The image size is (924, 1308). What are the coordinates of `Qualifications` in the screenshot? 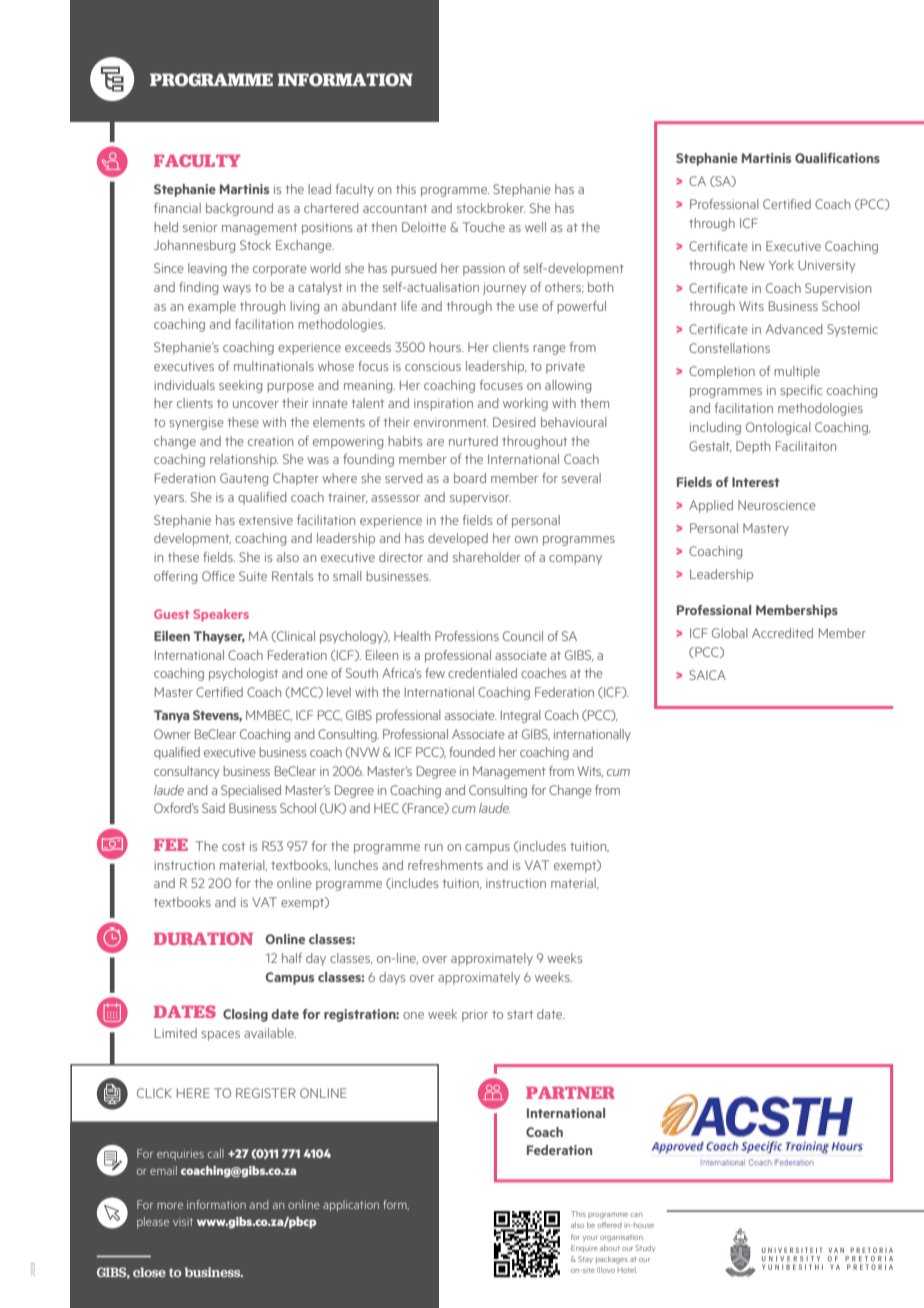 It's located at (837, 158).
